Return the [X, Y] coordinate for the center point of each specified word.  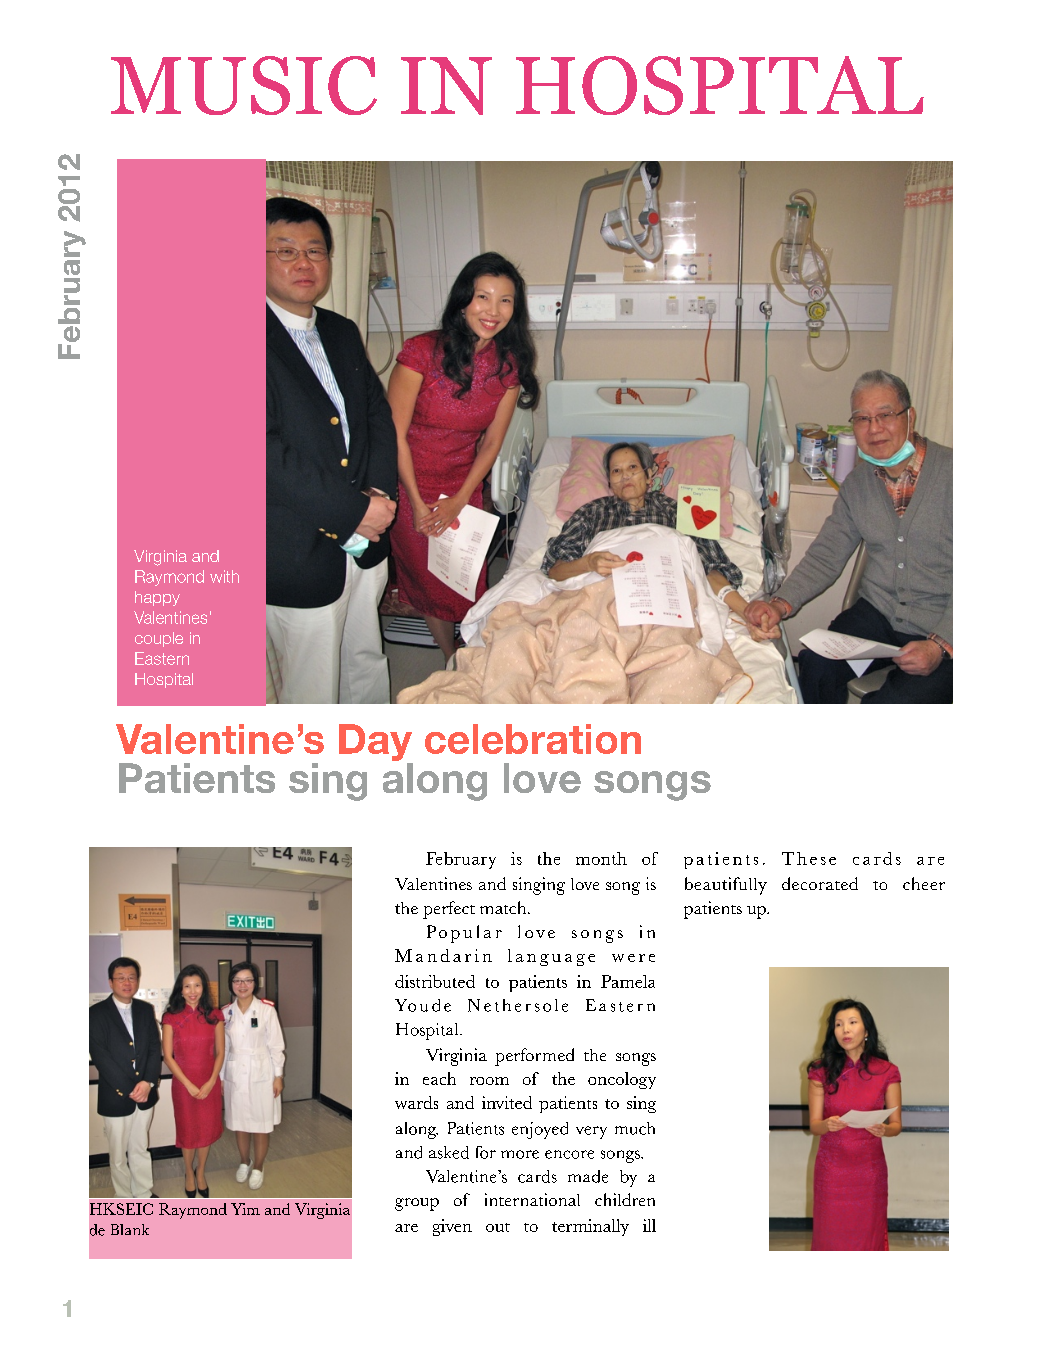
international [532, 1199]
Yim [245, 1209]
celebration [533, 739]
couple [159, 639]
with [224, 576]
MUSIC [244, 85]
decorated [820, 883]
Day [375, 742]
